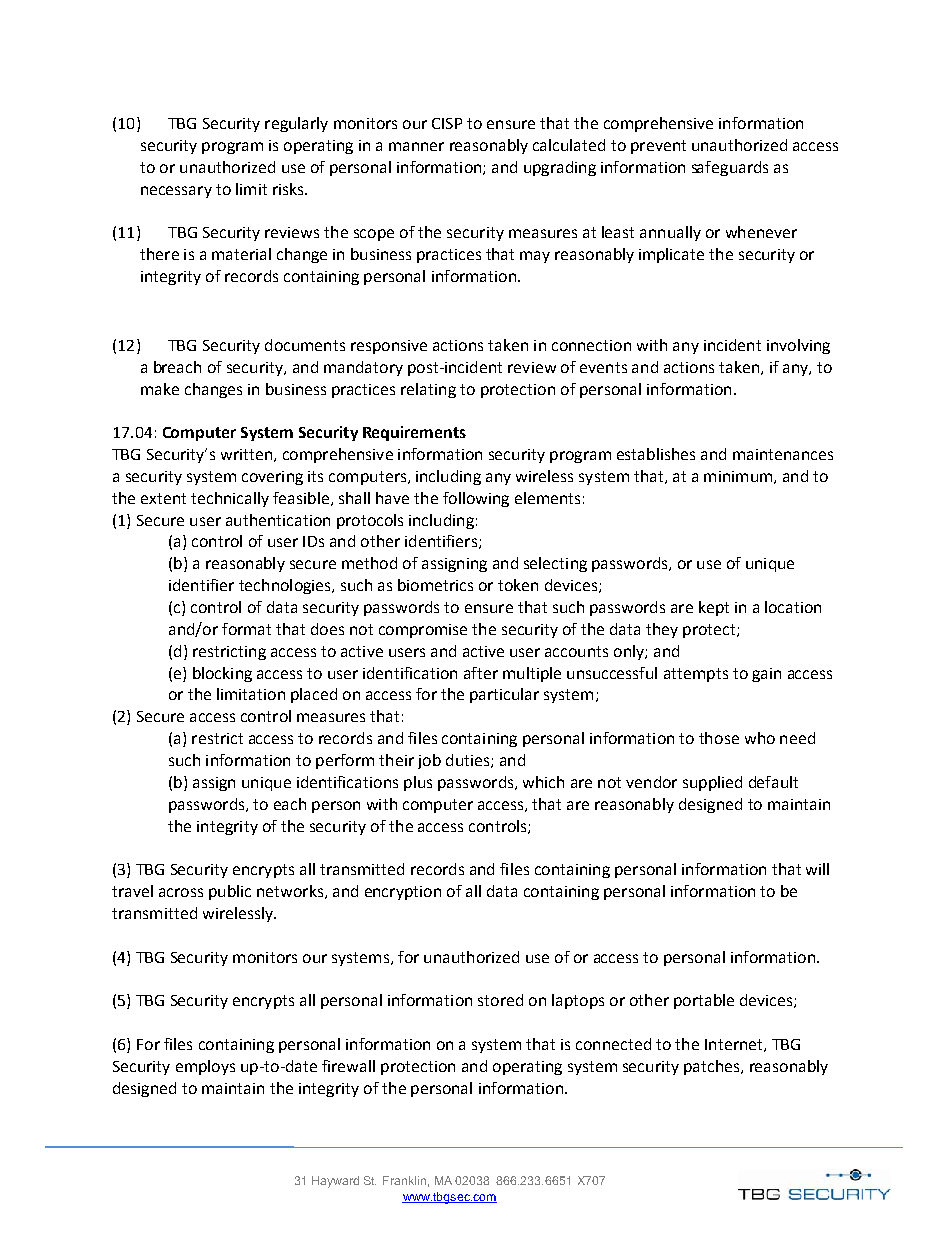 The height and width of the document is (1233, 952). Describe the element at coordinates (766, 675) in the document. I see `gain` at that location.
